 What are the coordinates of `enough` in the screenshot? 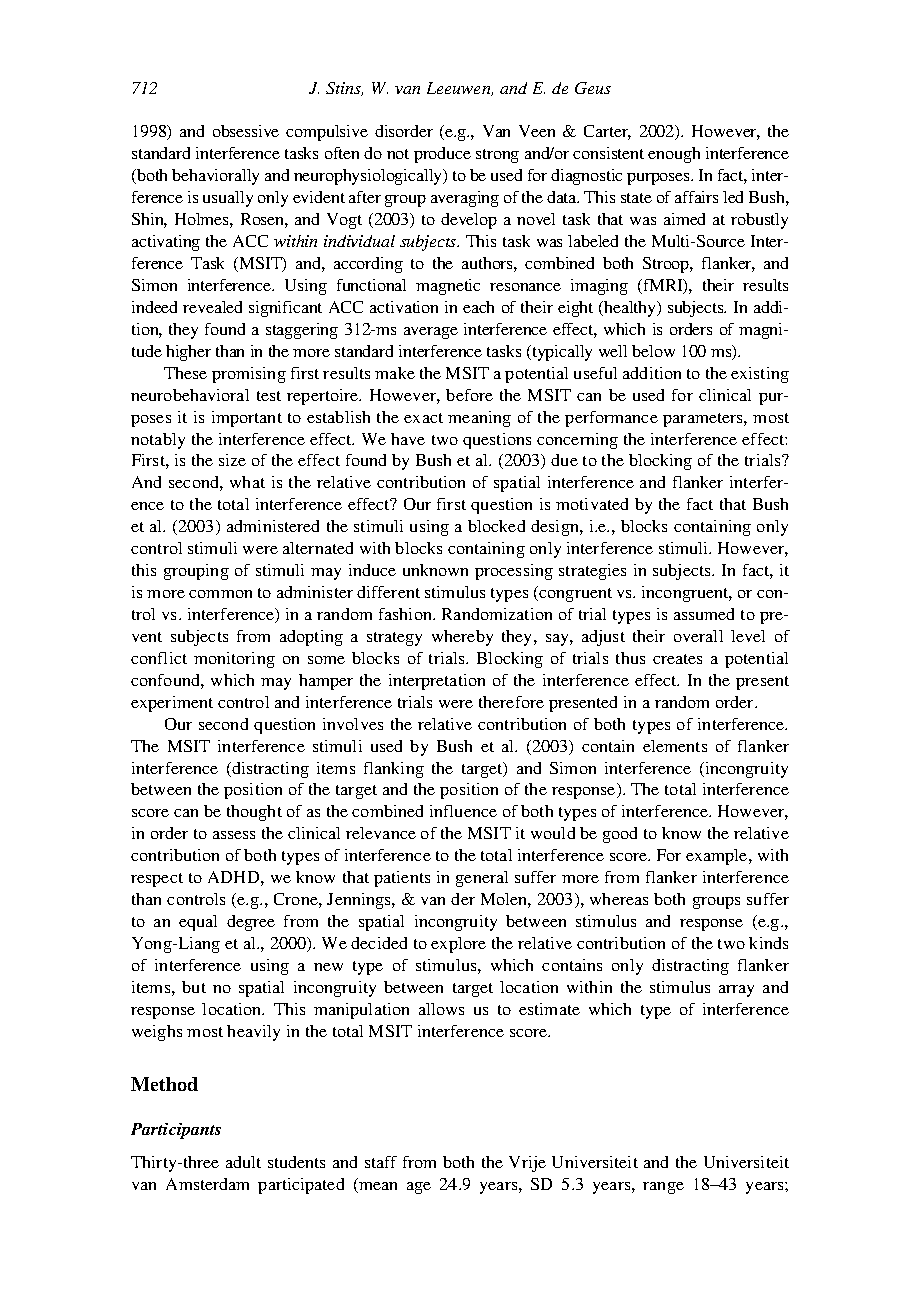 It's located at (674, 155).
